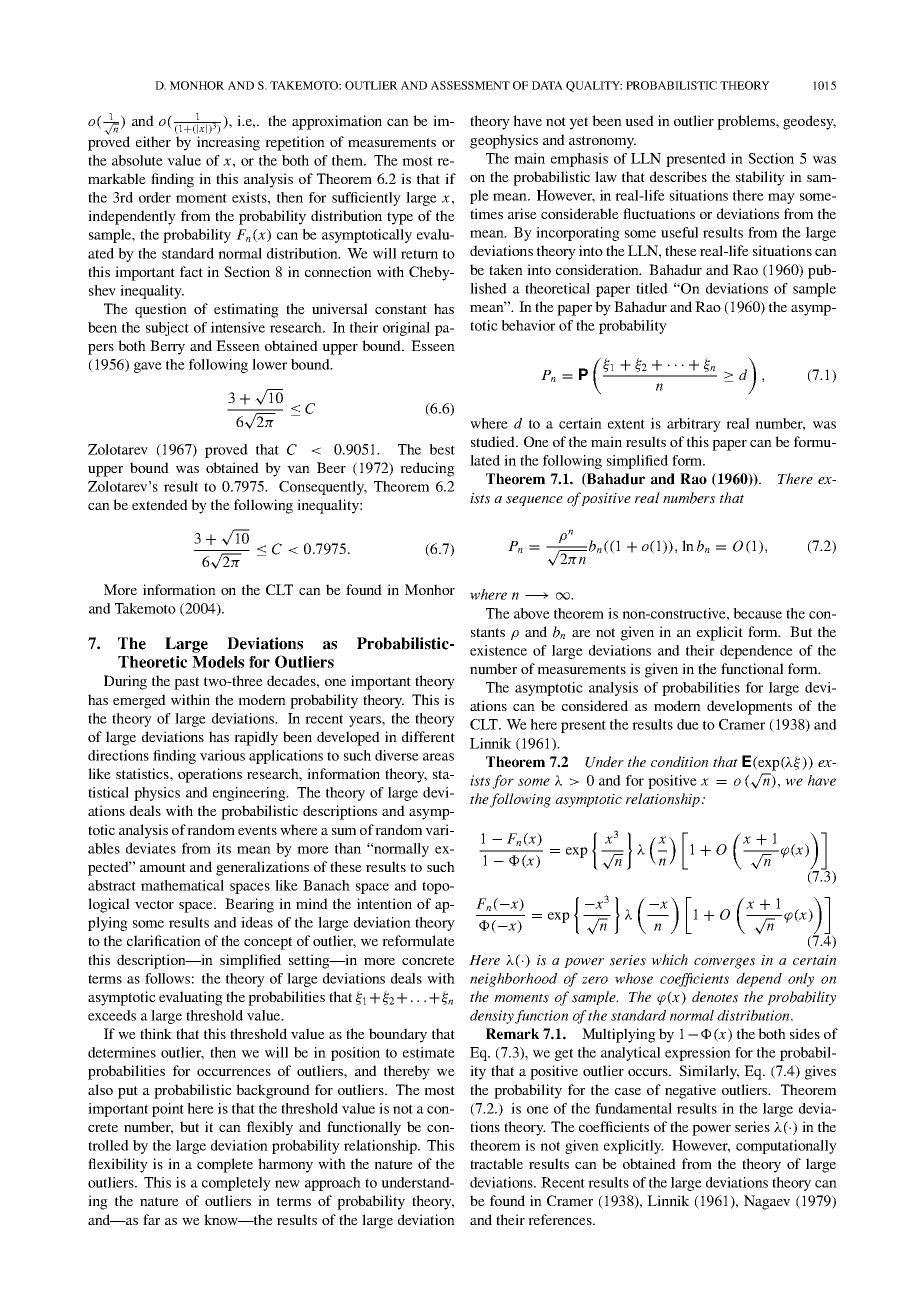 The height and width of the screenshot is (1308, 924). I want to click on increasing, so click(228, 143).
